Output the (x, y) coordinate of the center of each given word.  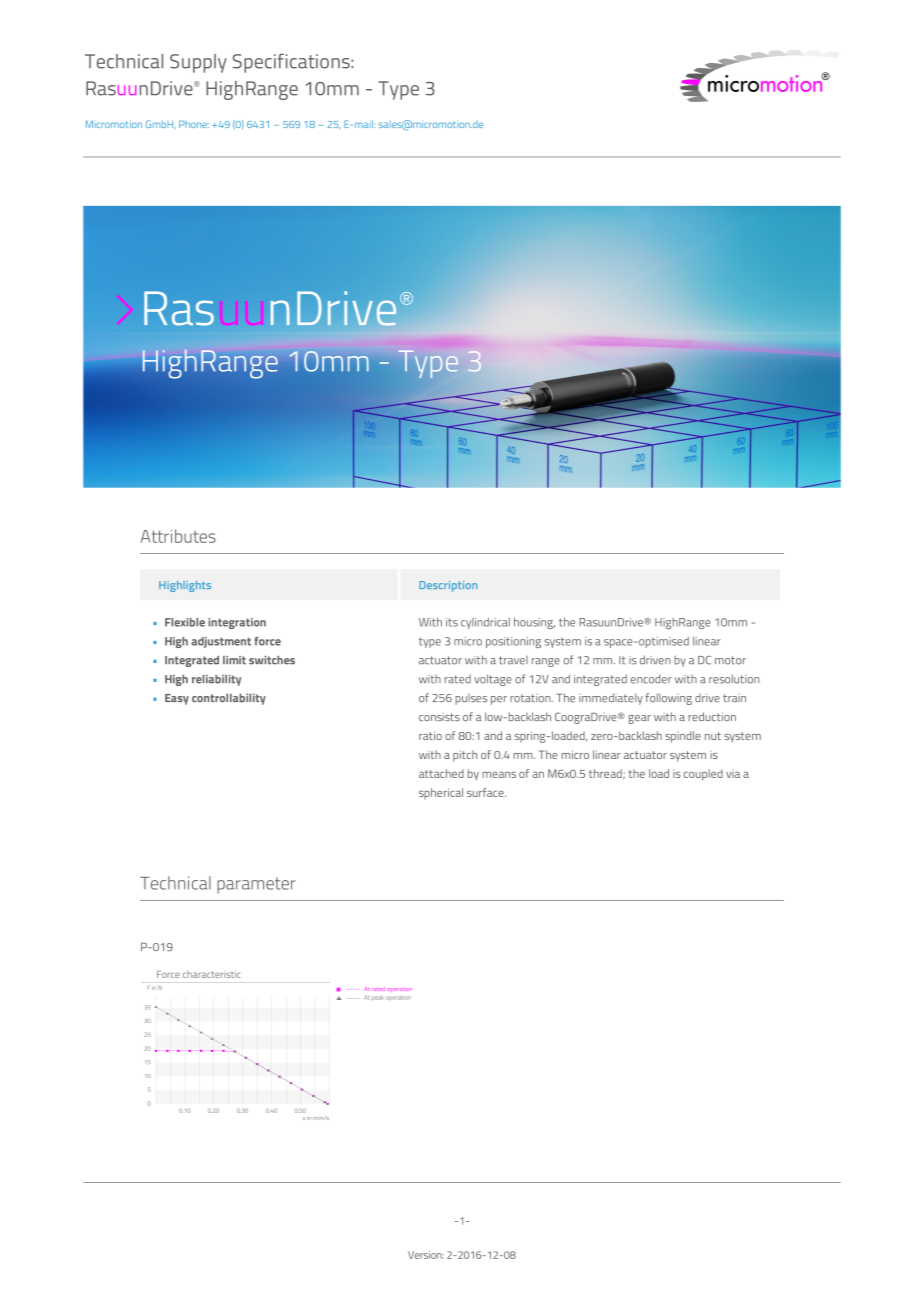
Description (448, 586)
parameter (256, 885)
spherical (441, 794)
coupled (703, 775)
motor (730, 660)
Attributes (178, 536)
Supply (198, 63)
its (452, 622)
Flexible (185, 622)
